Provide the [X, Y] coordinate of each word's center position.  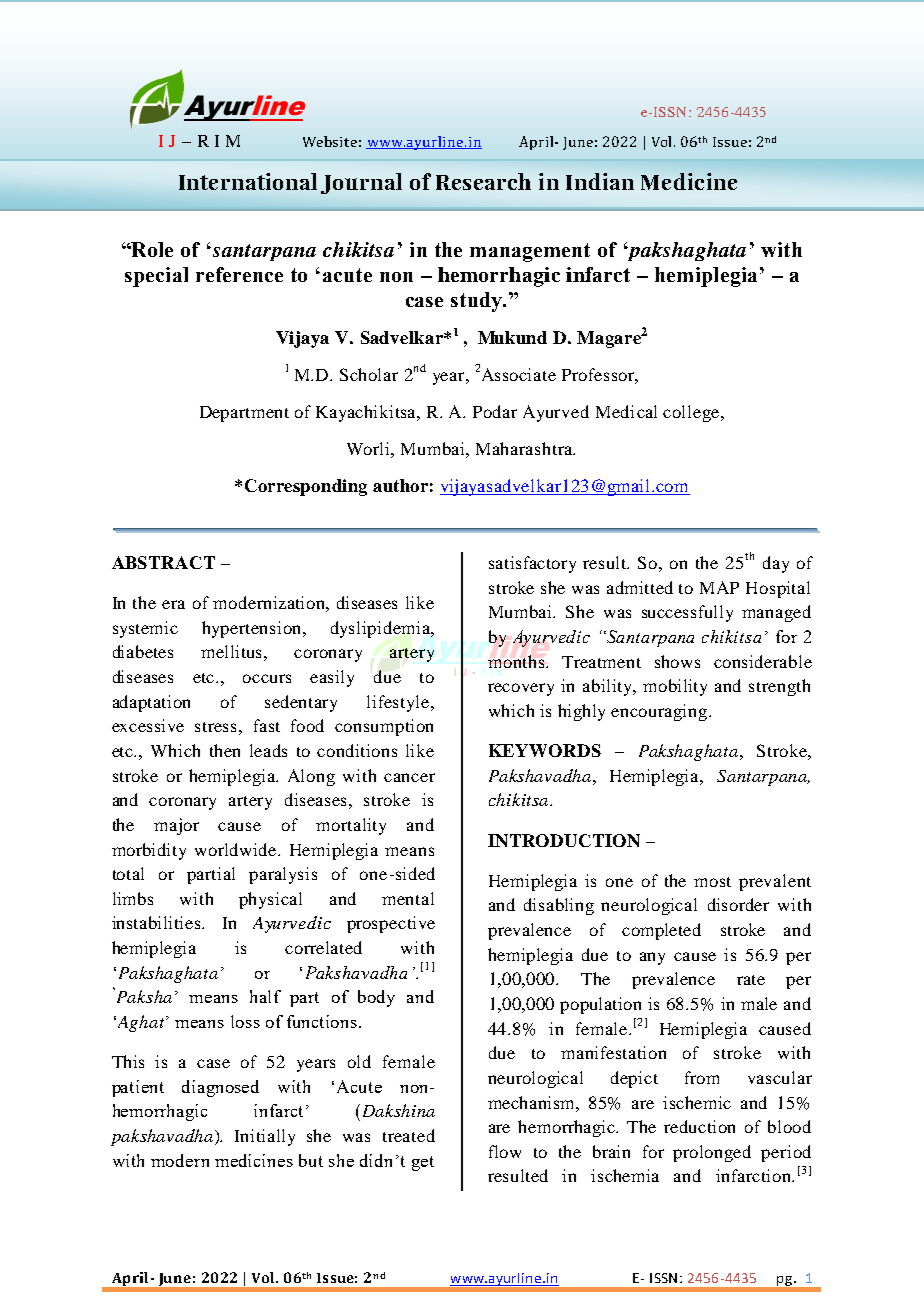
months [517, 661]
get [423, 1163]
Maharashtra [525, 448]
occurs [267, 678]
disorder [738, 904]
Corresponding [306, 487]
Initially [265, 1137]
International [248, 181]
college [692, 413]
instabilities [157, 922]
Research [483, 181]
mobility [675, 687]
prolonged [712, 1153]
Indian [600, 181]
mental [408, 898]
